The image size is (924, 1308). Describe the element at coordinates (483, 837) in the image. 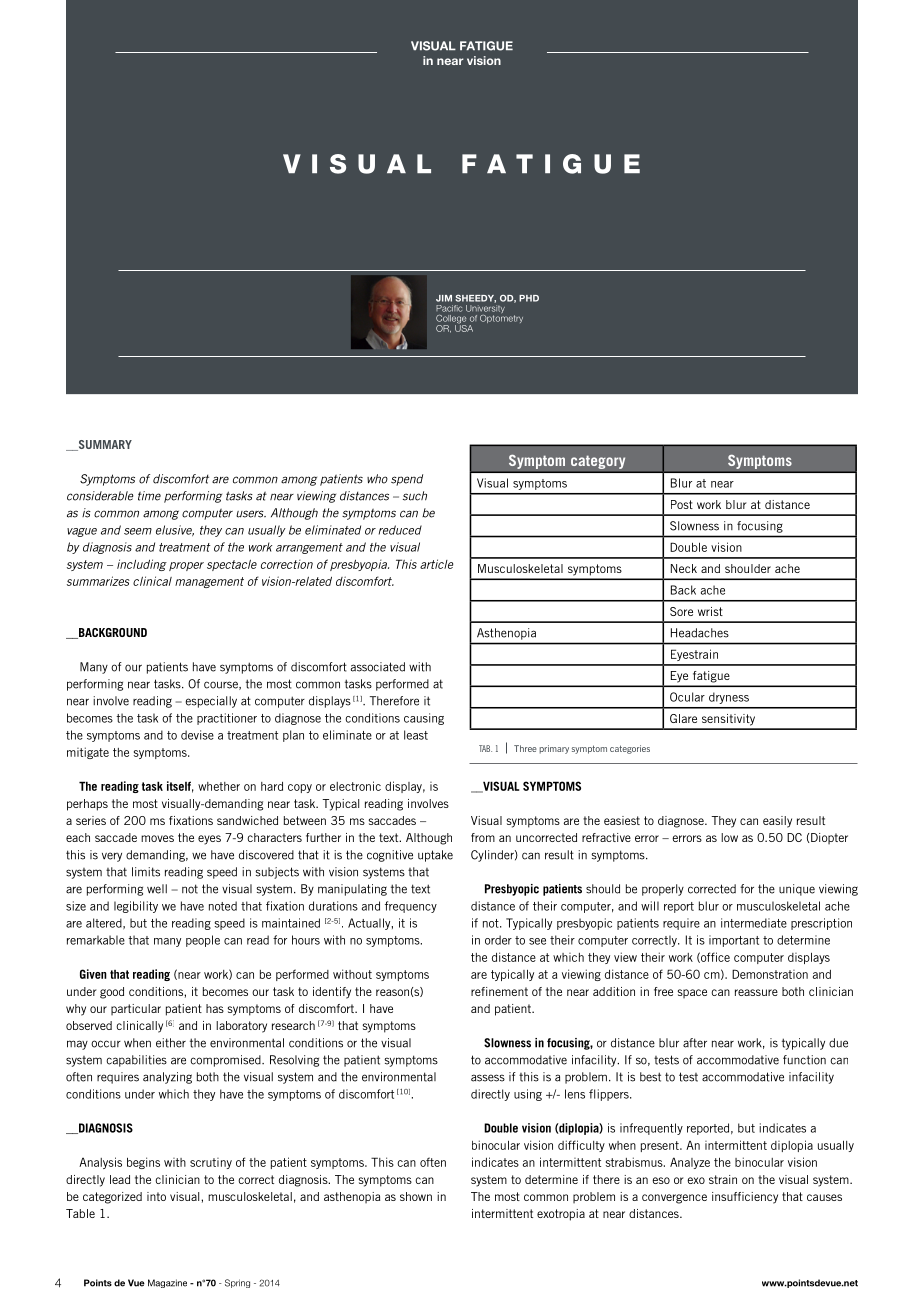

I see `from` at that location.
